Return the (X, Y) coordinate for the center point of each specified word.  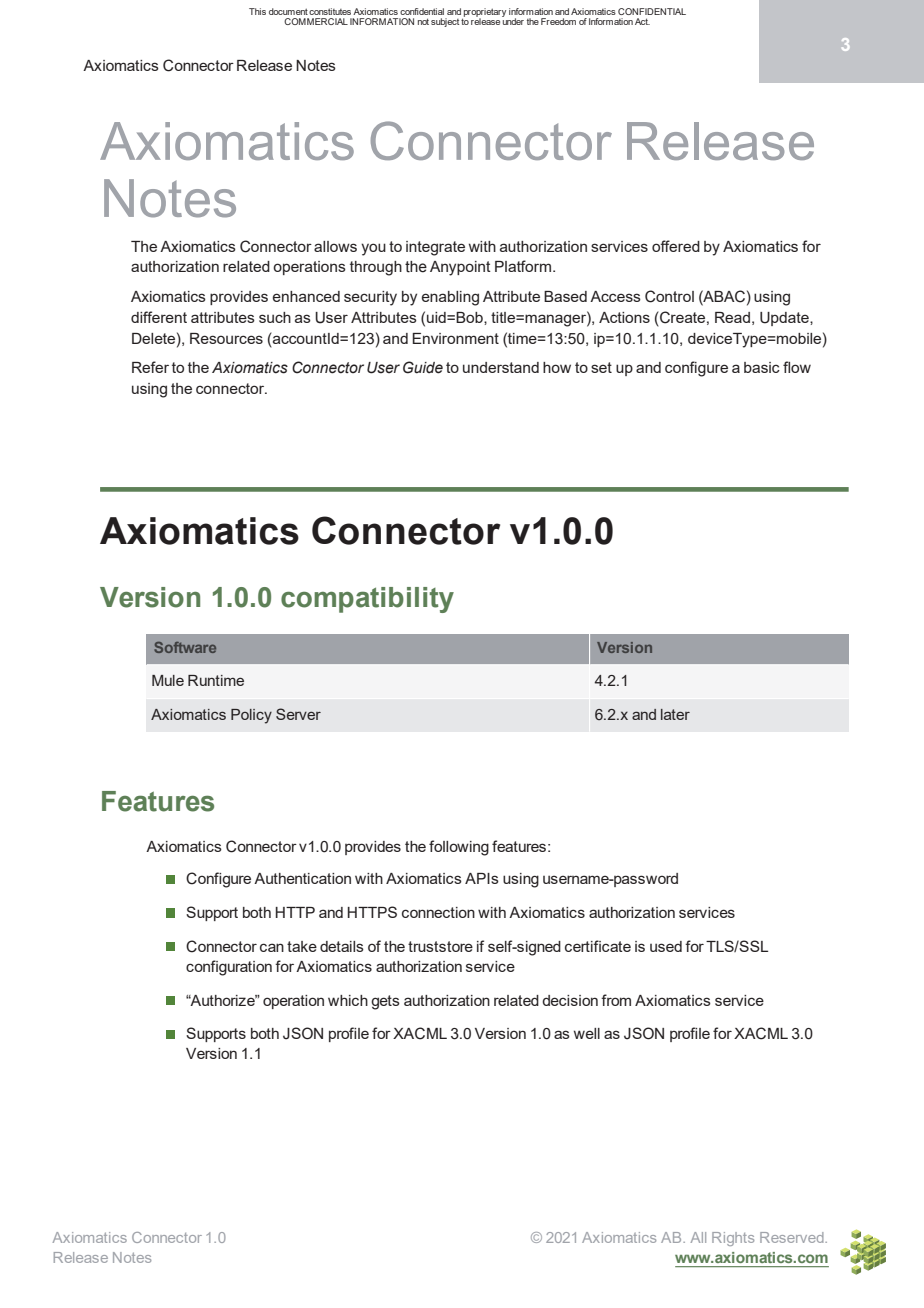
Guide (423, 367)
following (459, 848)
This (257, 11)
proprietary (484, 13)
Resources (226, 338)
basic (762, 367)
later (675, 714)
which (348, 1000)
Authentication (302, 878)
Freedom (558, 21)
